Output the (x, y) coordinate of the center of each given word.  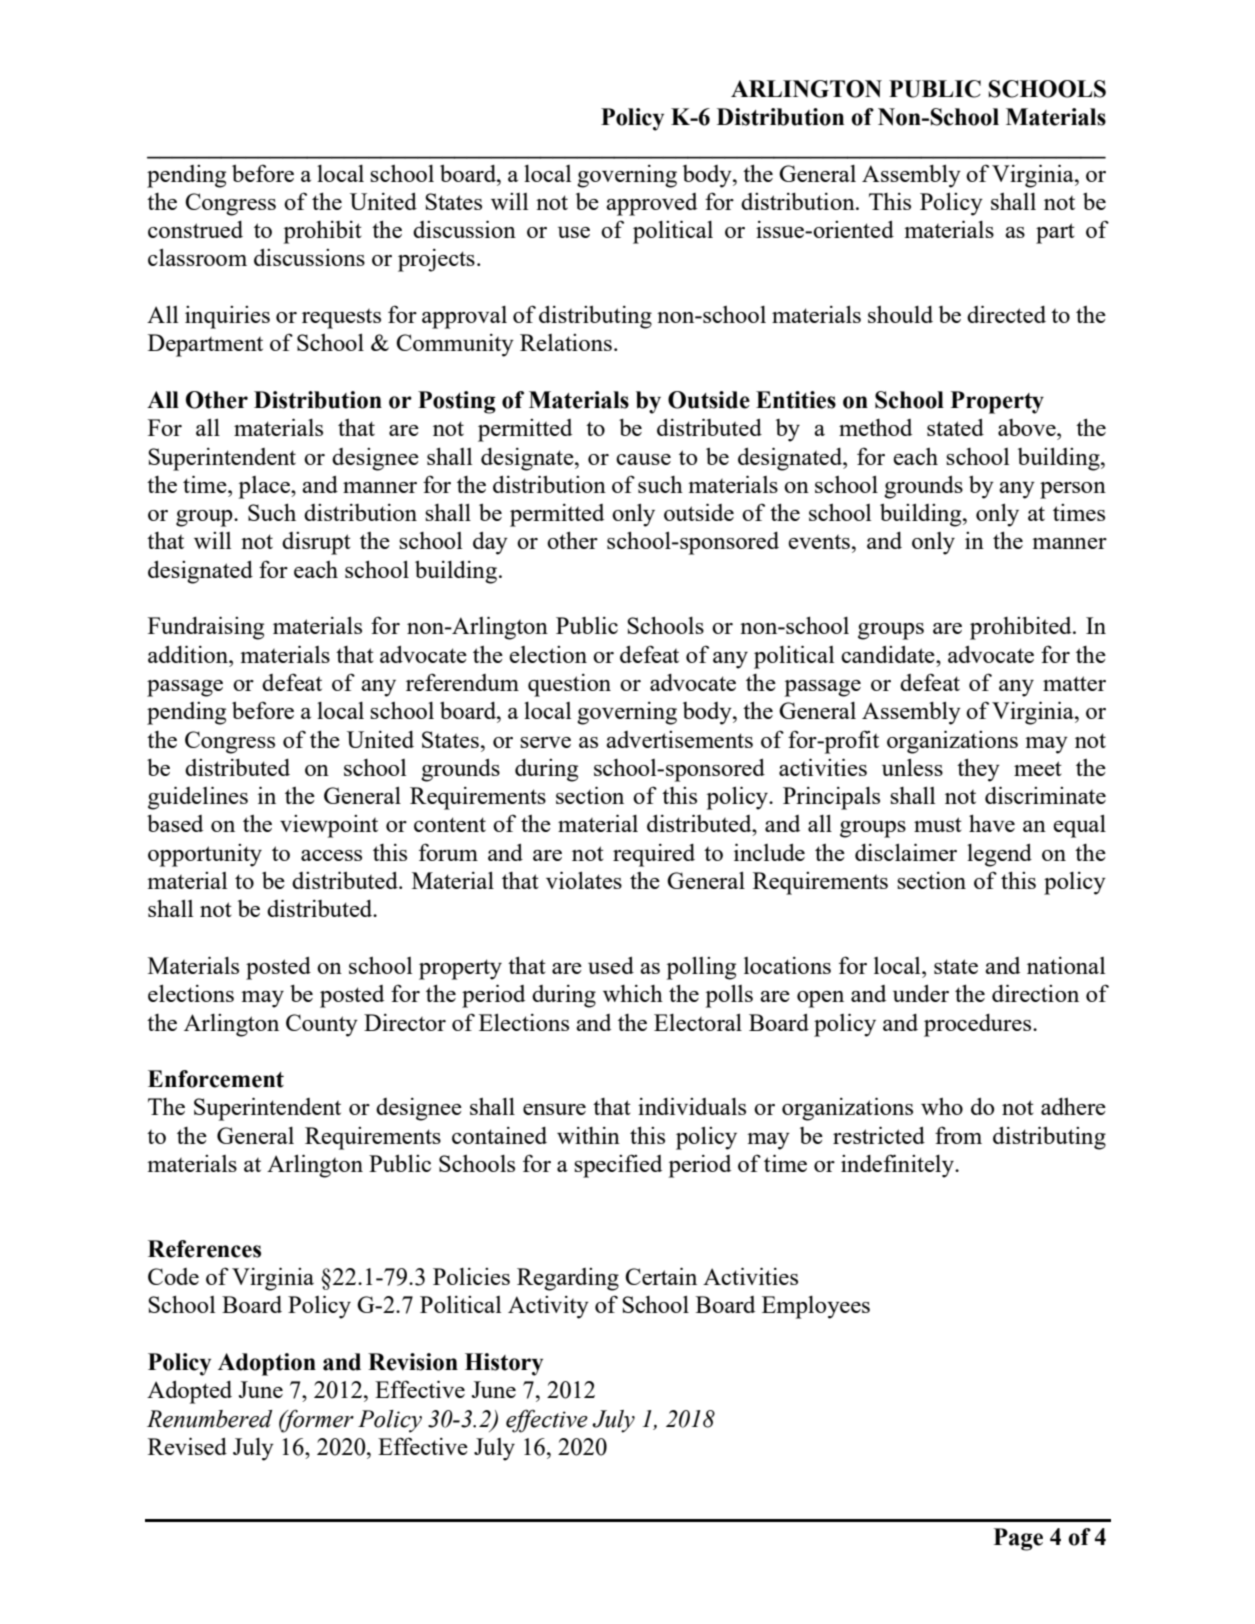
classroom (197, 257)
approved (651, 204)
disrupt (316, 543)
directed (1006, 314)
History (504, 1364)
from (958, 1135)
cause (643, 459)
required (654, 855)
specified (618, 1166)
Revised (187, 1446)
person (1073, 490)
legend (999, 855)
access (331, 855)
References (204, 1249)
